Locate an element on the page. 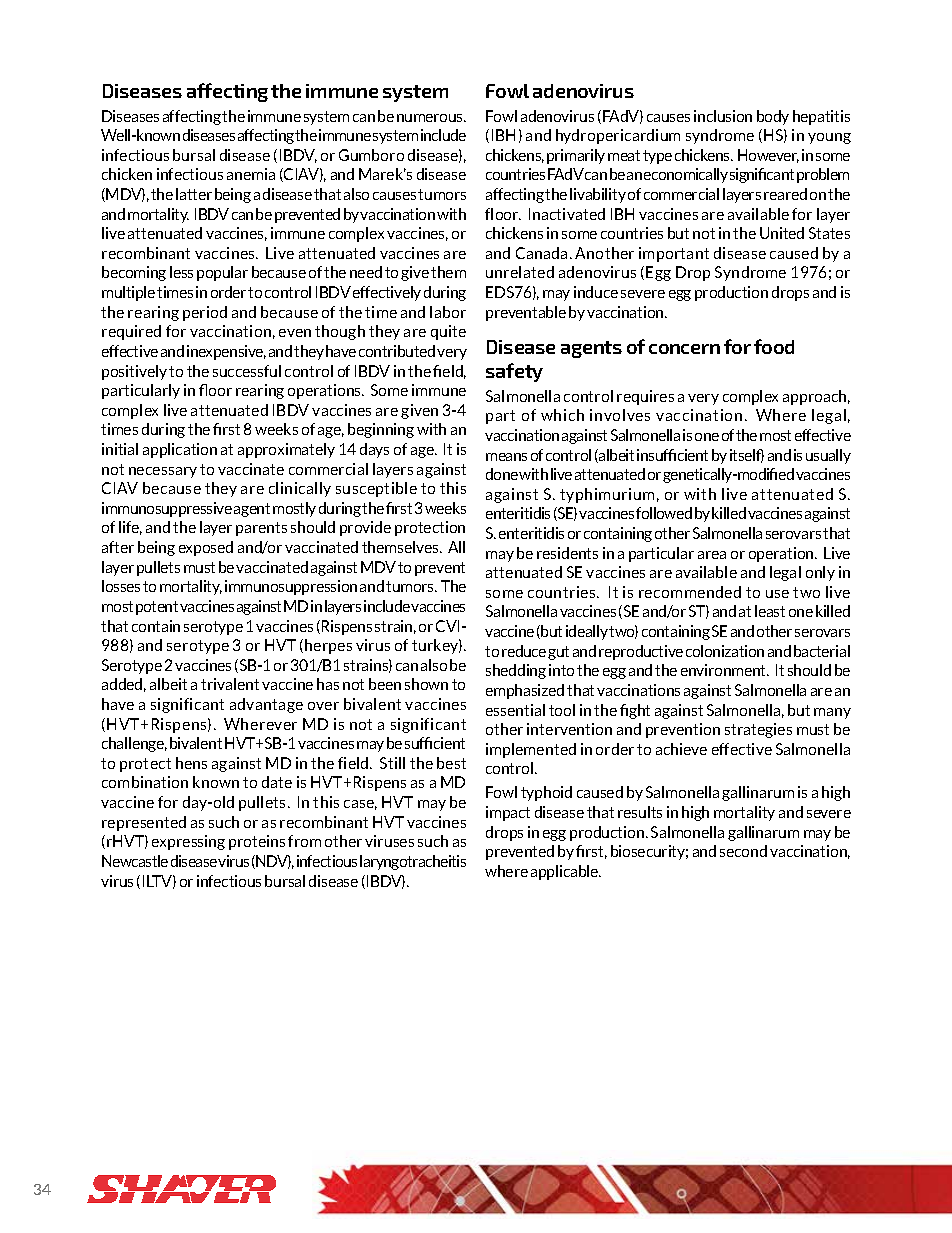 The width and height of the document is (952, 1233). essential is located at coordinates (515, 710).
